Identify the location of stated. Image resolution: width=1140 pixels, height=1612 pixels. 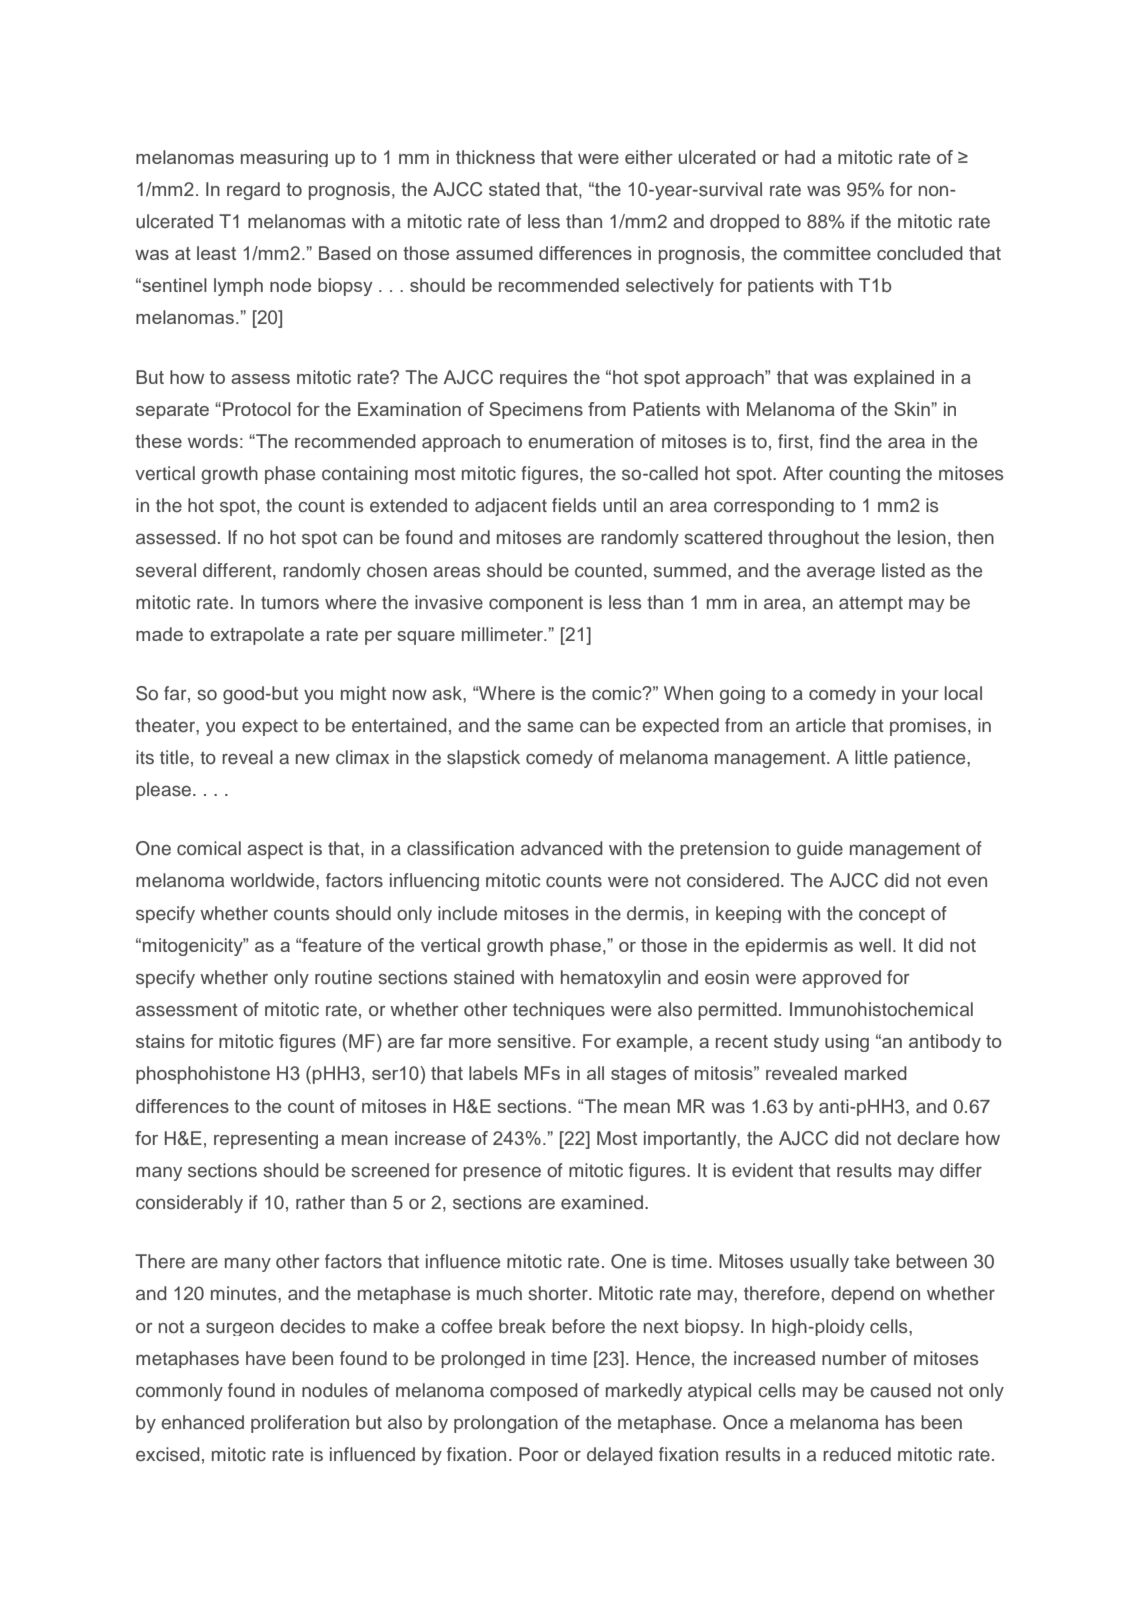
(514, 189).
